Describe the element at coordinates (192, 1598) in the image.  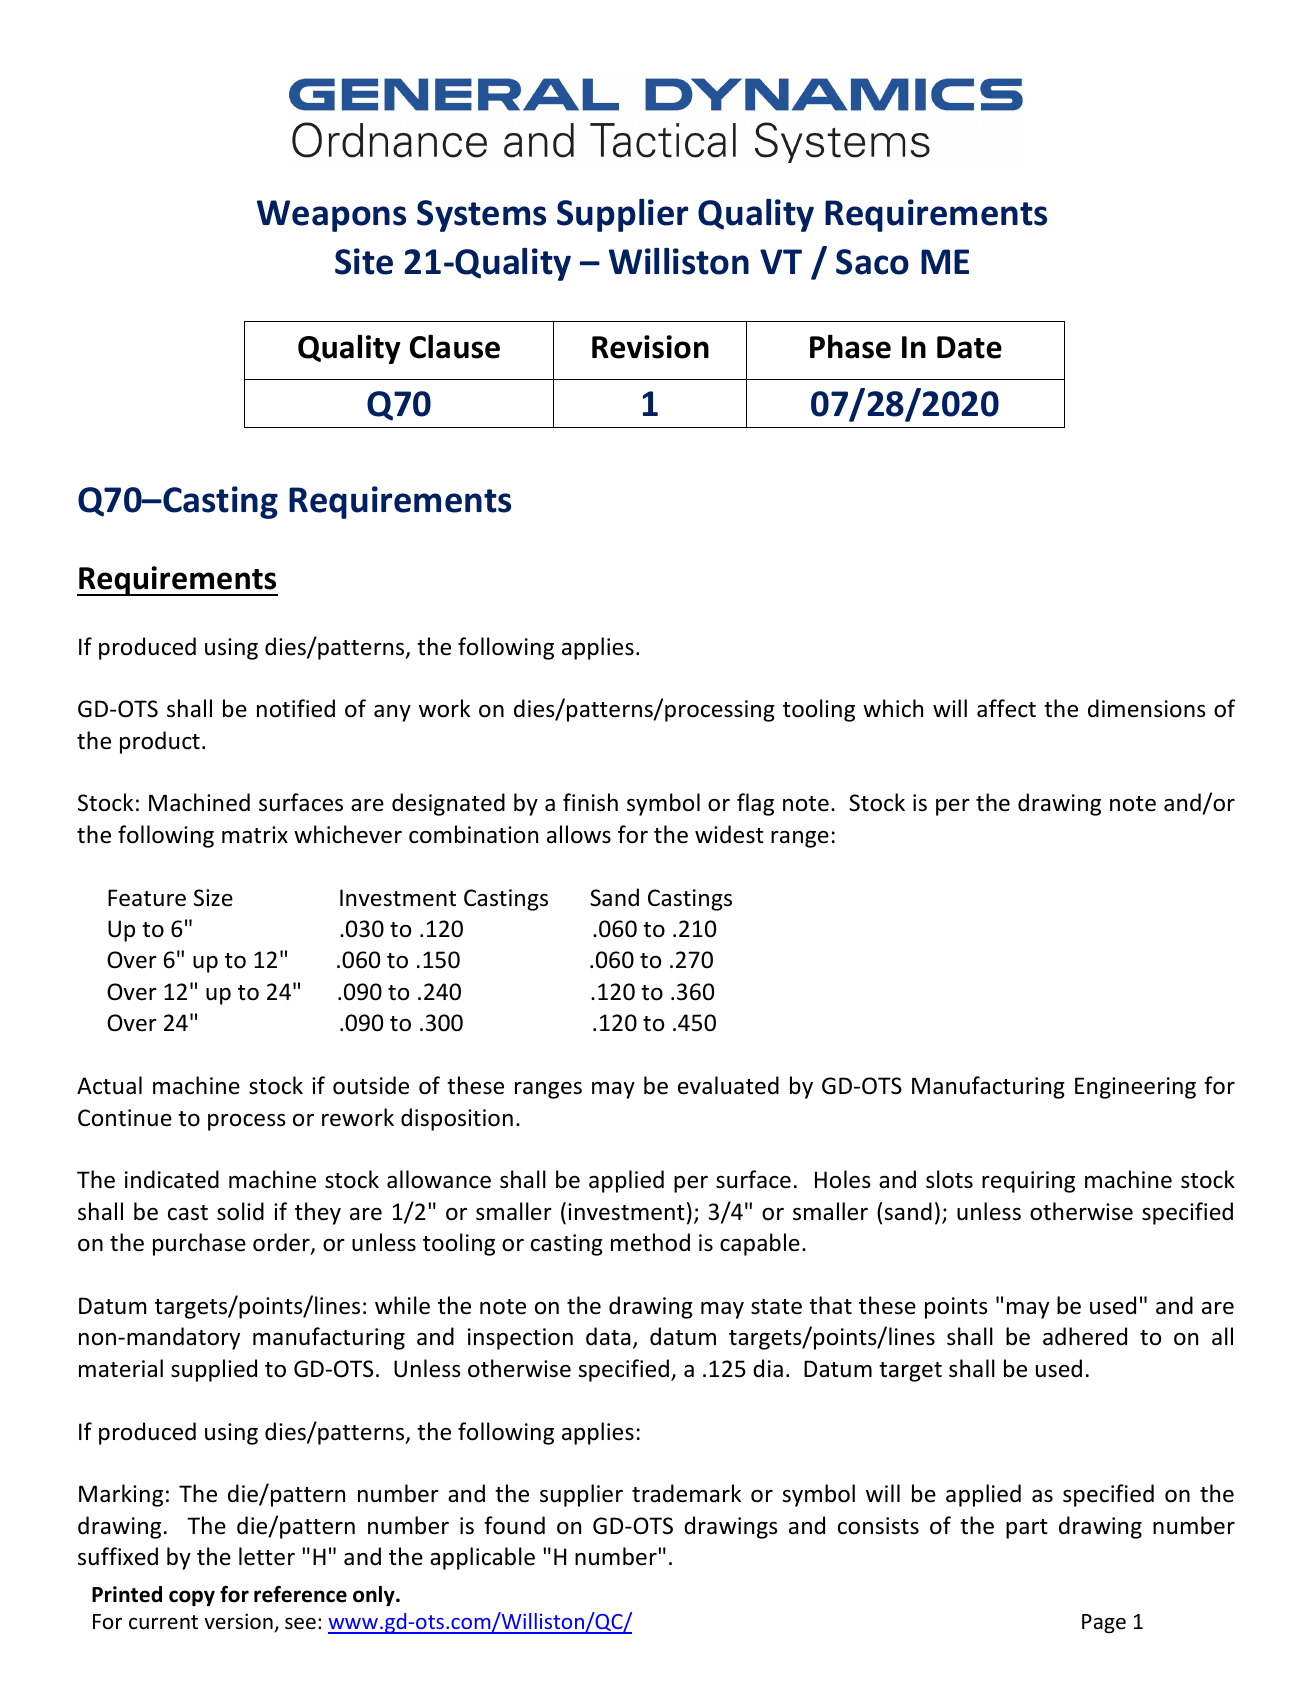
I see `copy` at that location.
